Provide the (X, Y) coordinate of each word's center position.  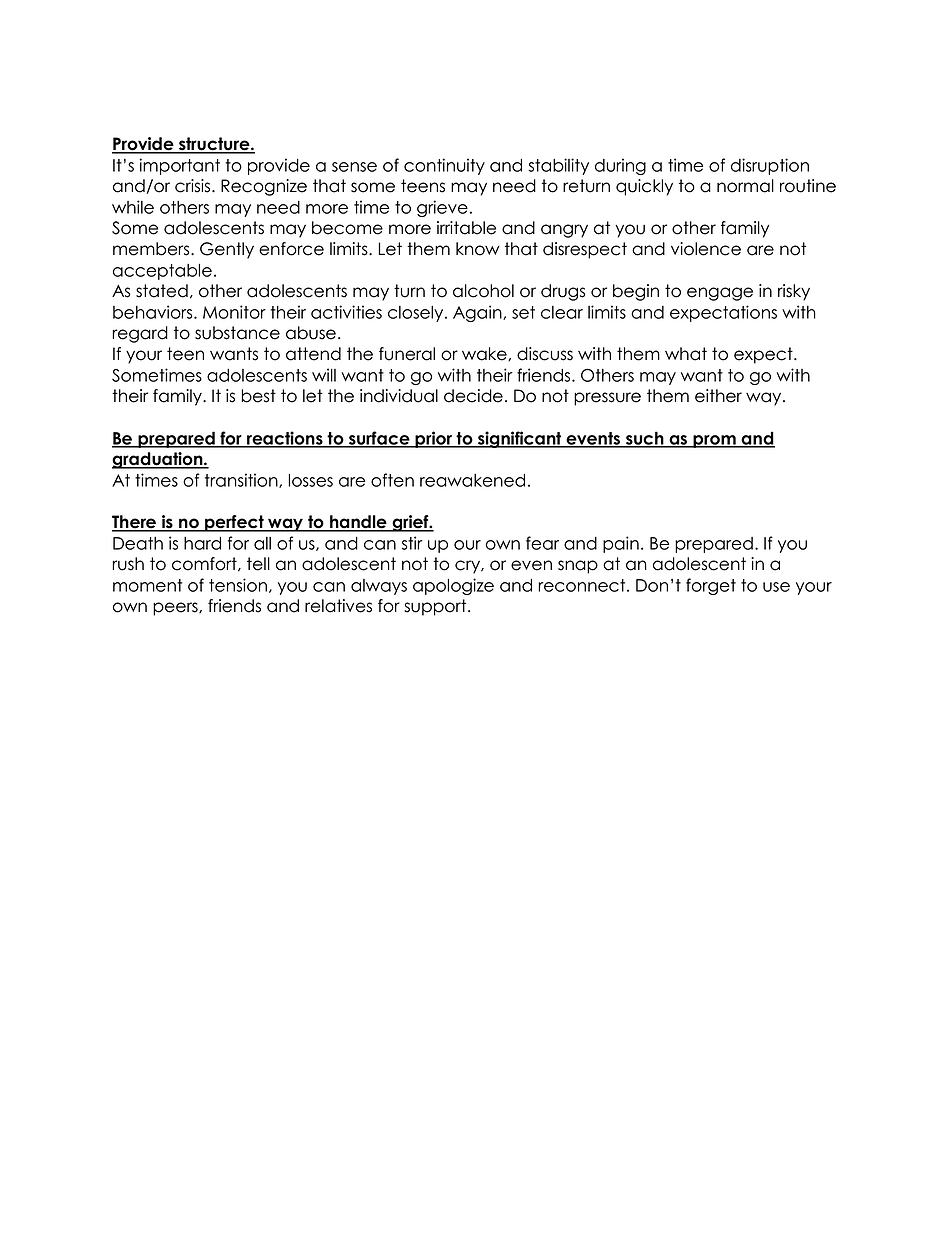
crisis (194, 186)
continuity (444, 166)
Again (478, 313)
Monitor (234, 312)
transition (242, 480)
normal (745, 186)
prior (434, 439)
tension (238, 585)
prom (714, 441)
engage (720, 294)
